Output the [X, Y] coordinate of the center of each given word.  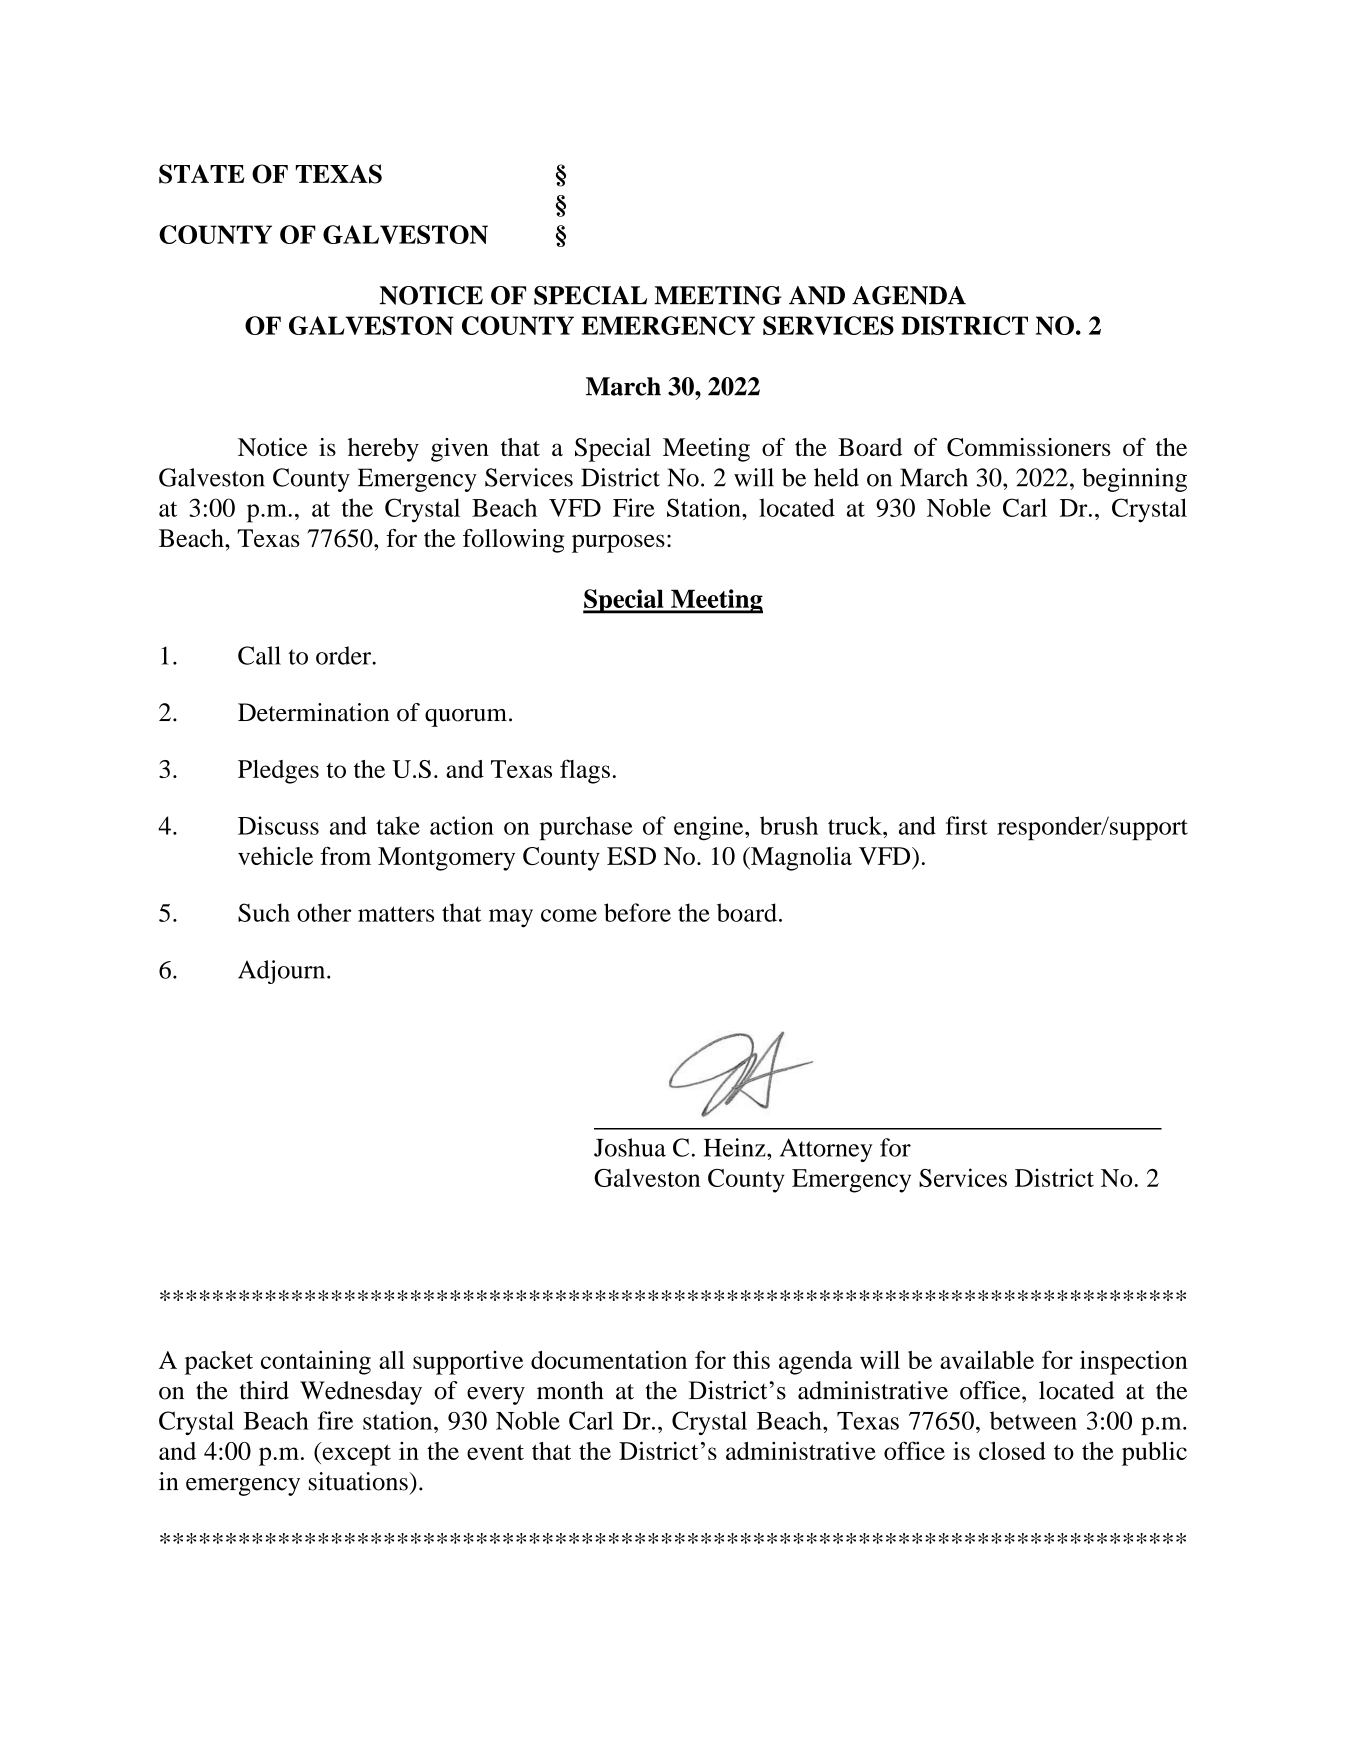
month [570, 1390]
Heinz [736, 1147]
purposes [618, 543]
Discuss [278, 825]
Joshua [630, 1147]
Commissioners [1029, 447]
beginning [1134, 480]
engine [710, 828]
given [460, 450]
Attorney [826, 1150]
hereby [383, 450]
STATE [202, 174]
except [355, 1454]
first [967, 825]
